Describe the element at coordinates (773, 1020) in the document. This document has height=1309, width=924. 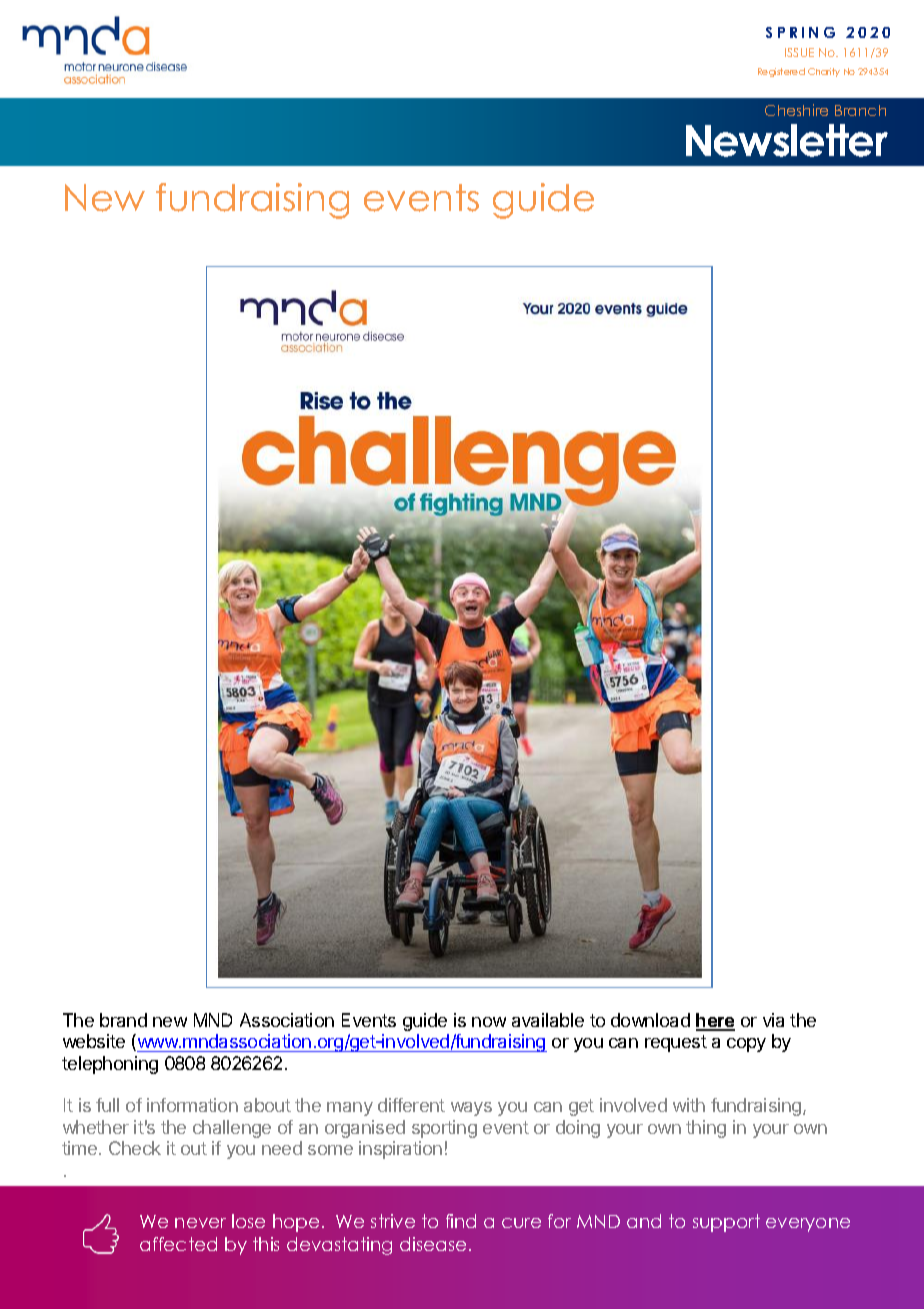
I see `via` at that location.
